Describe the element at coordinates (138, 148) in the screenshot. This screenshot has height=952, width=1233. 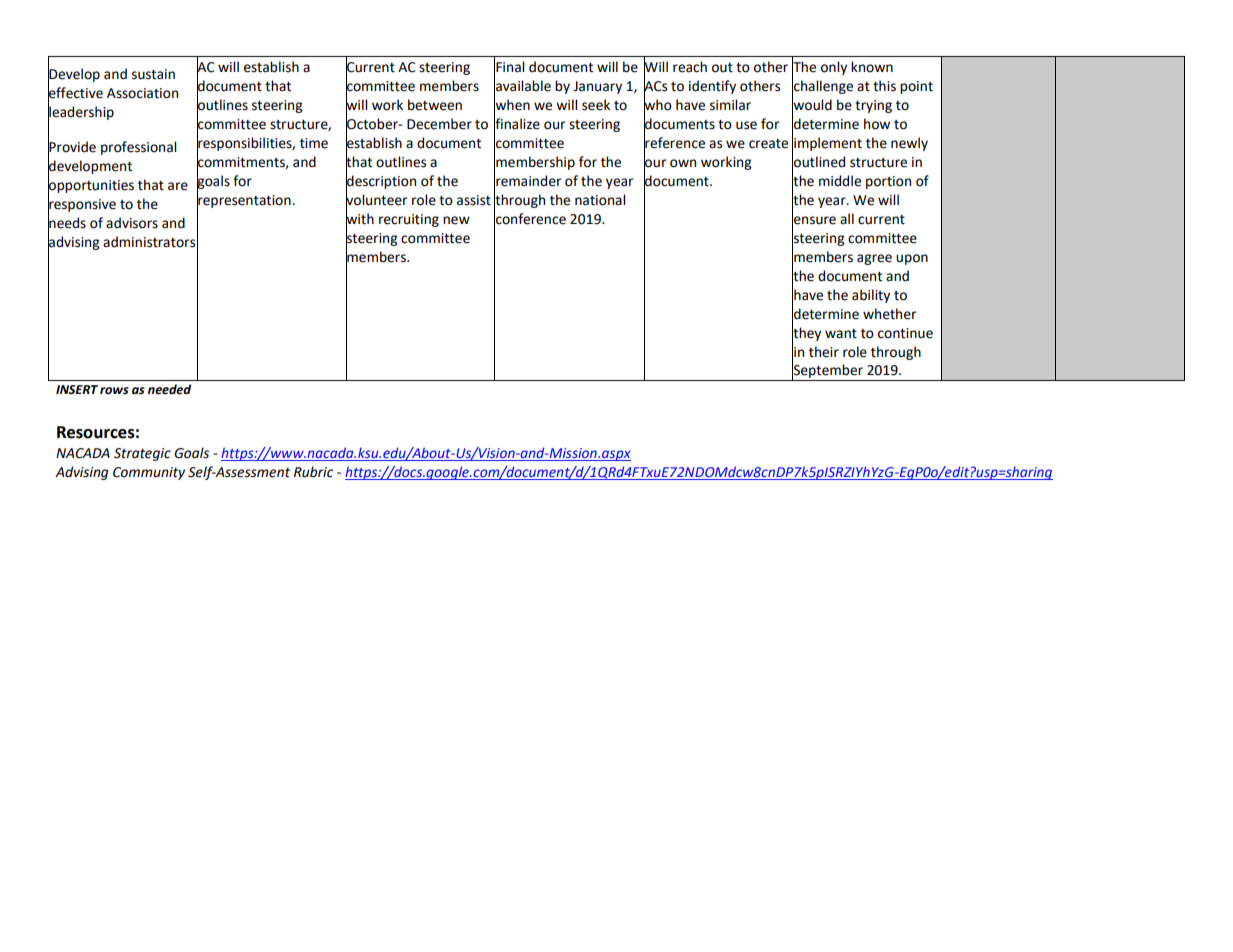
I see `professional` at that location.
